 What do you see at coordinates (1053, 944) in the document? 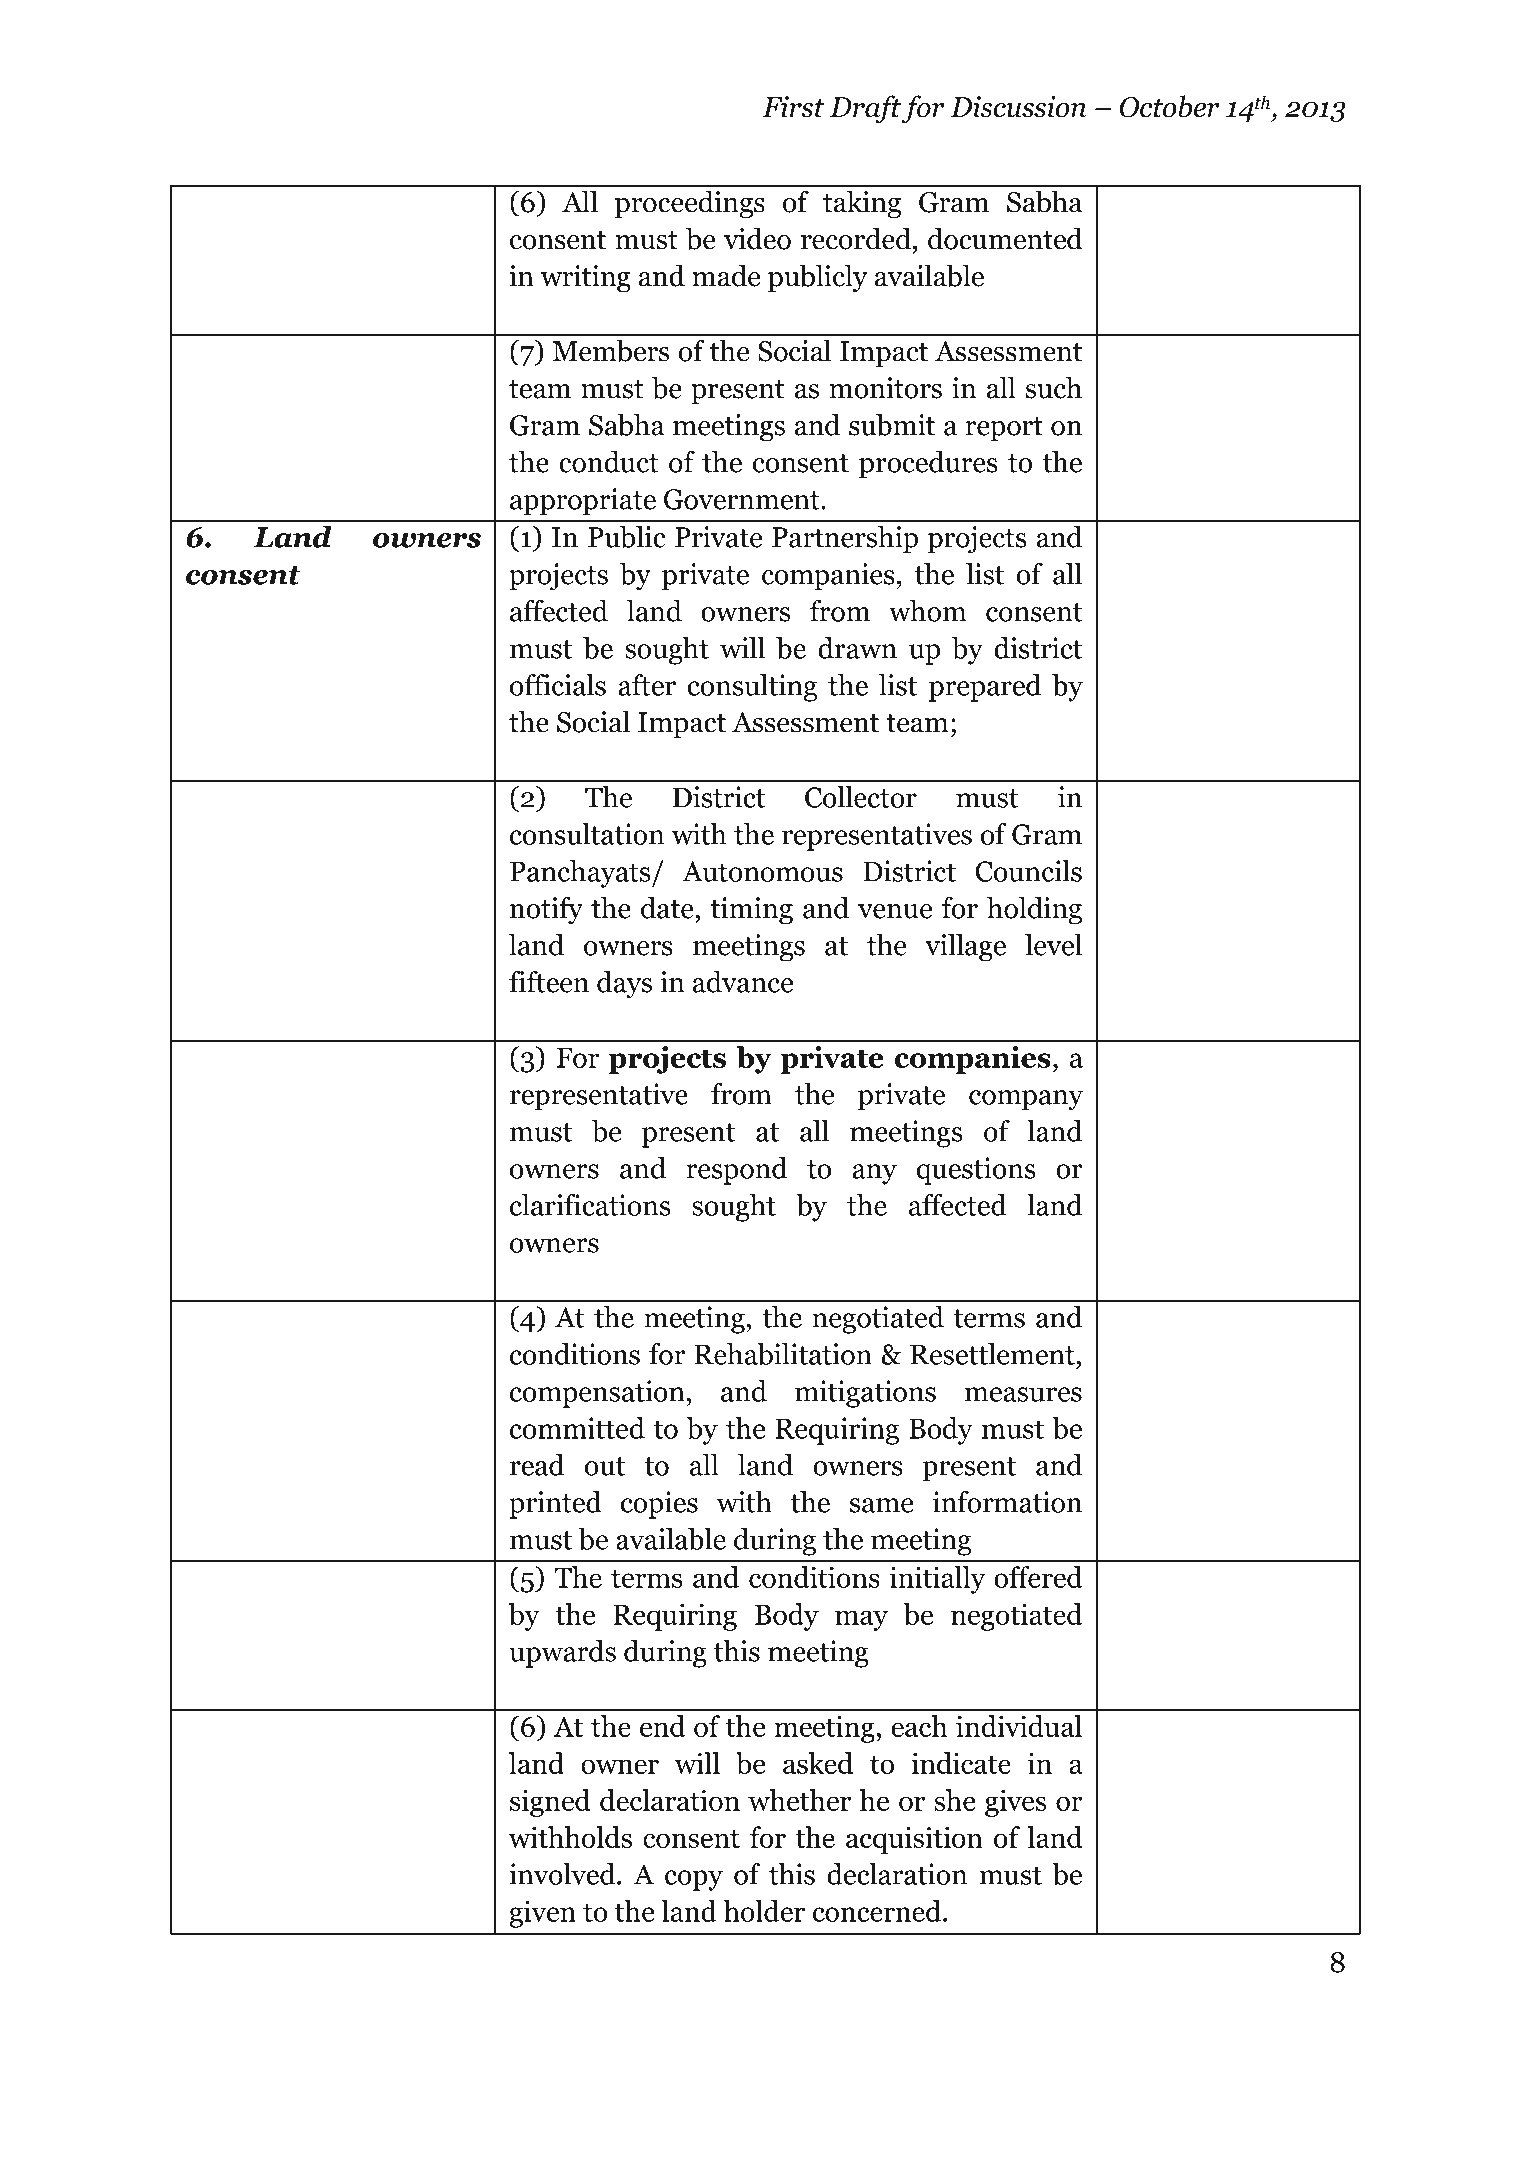
I see `level` at bounding box center [1053, 944].
